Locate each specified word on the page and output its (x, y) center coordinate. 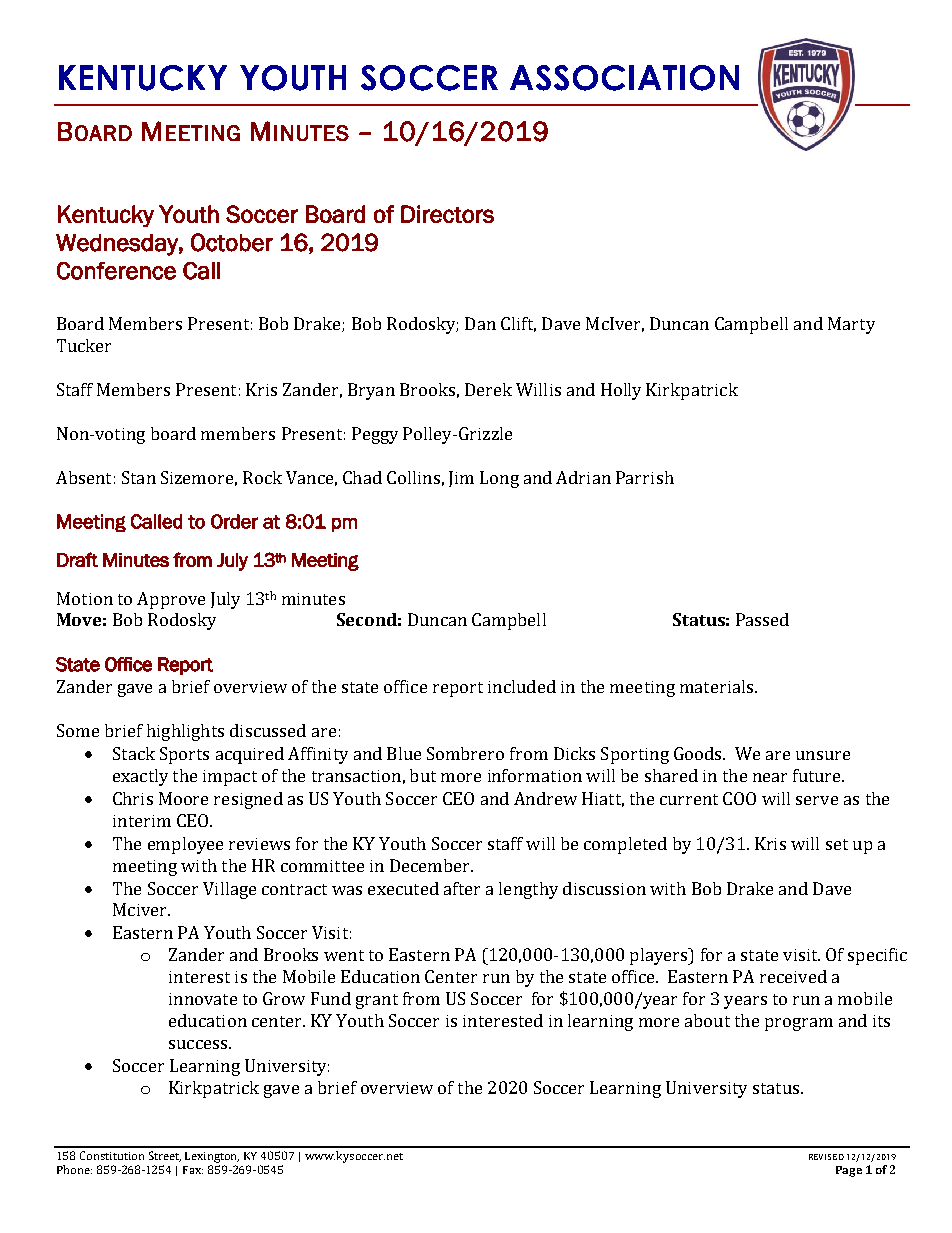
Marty (851, 325)
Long (499, 479)
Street (165, 1156)
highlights (185, 732)
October (232, 242)
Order (234, 521)
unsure (823, 755)
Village (229, 890)
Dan (480, 323)
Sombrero (465, 753)
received (793, 976)
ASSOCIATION (624, 78)
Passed (762, 619)
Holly (621, 391)
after (462, 888)
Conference (116, 271)
